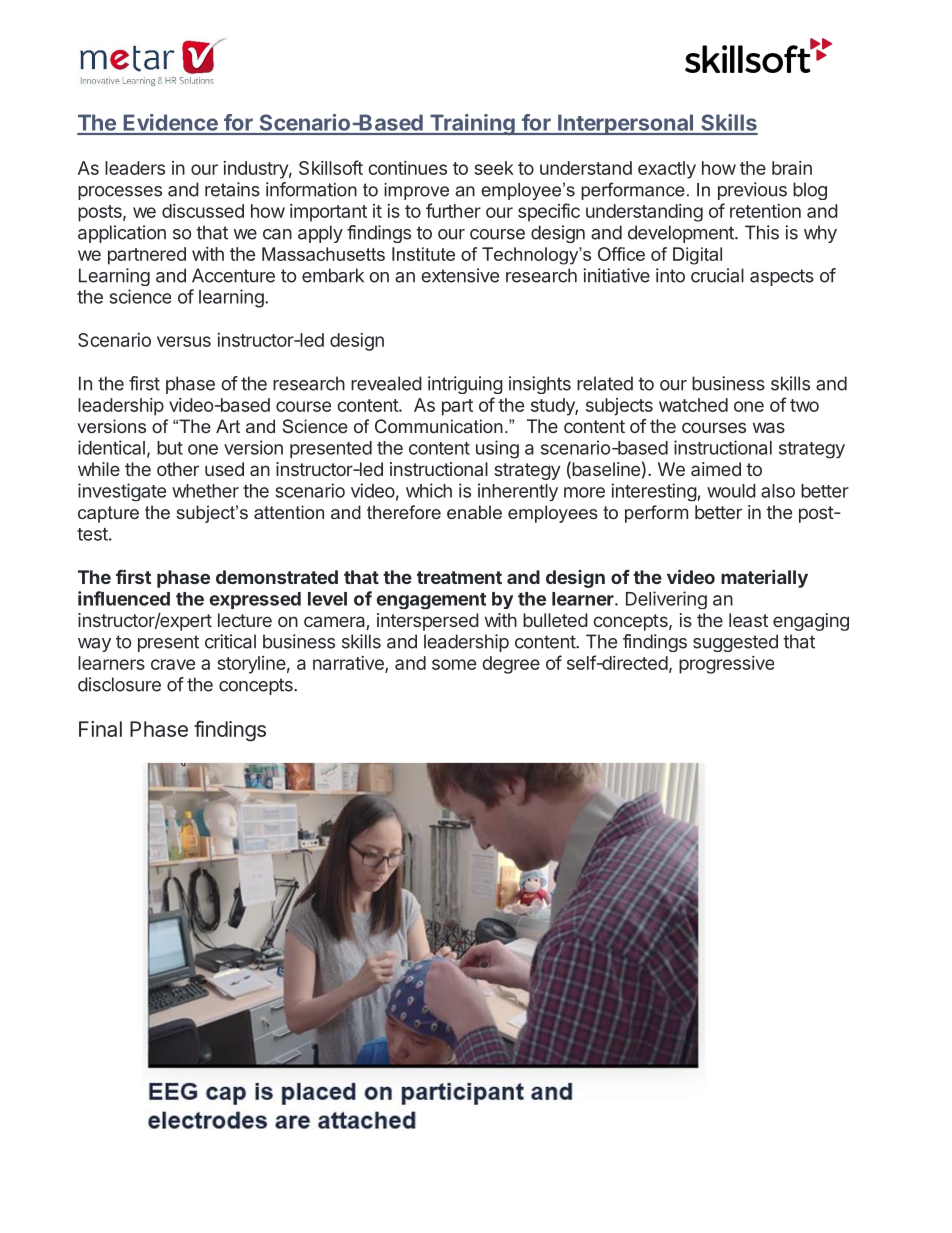 This image has width=952, height=1233. What do you see at coordinates (726, 665) in the image?
I see `progressive` at bounding box center [726, 665].
